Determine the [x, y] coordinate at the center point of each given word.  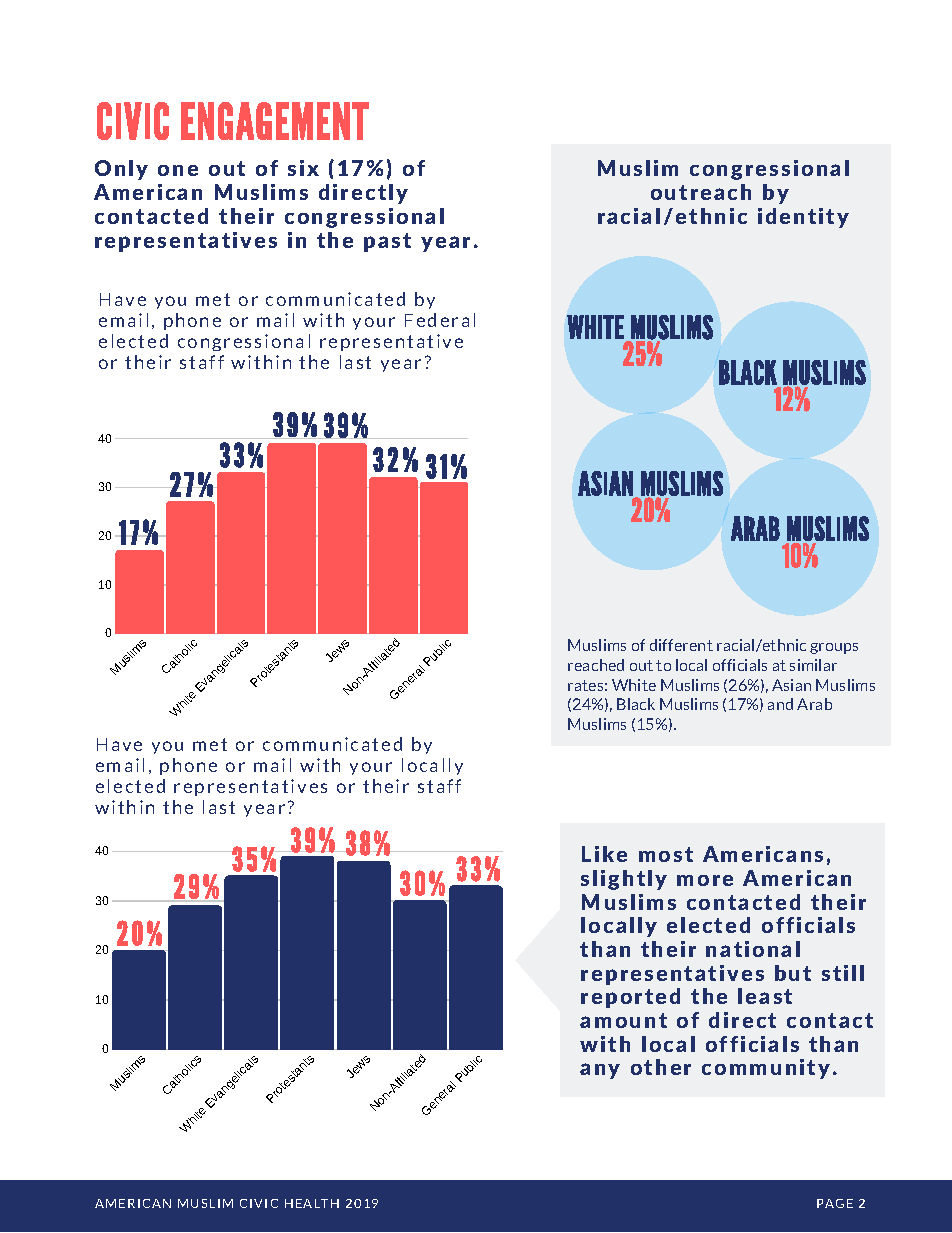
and [780, 704]
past [387, 242]
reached [596, 665]
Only [121, 170]
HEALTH [312, 1203]
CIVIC [259, 1203]
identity [803, 218]
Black [636, 704]
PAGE [835, 1203]
